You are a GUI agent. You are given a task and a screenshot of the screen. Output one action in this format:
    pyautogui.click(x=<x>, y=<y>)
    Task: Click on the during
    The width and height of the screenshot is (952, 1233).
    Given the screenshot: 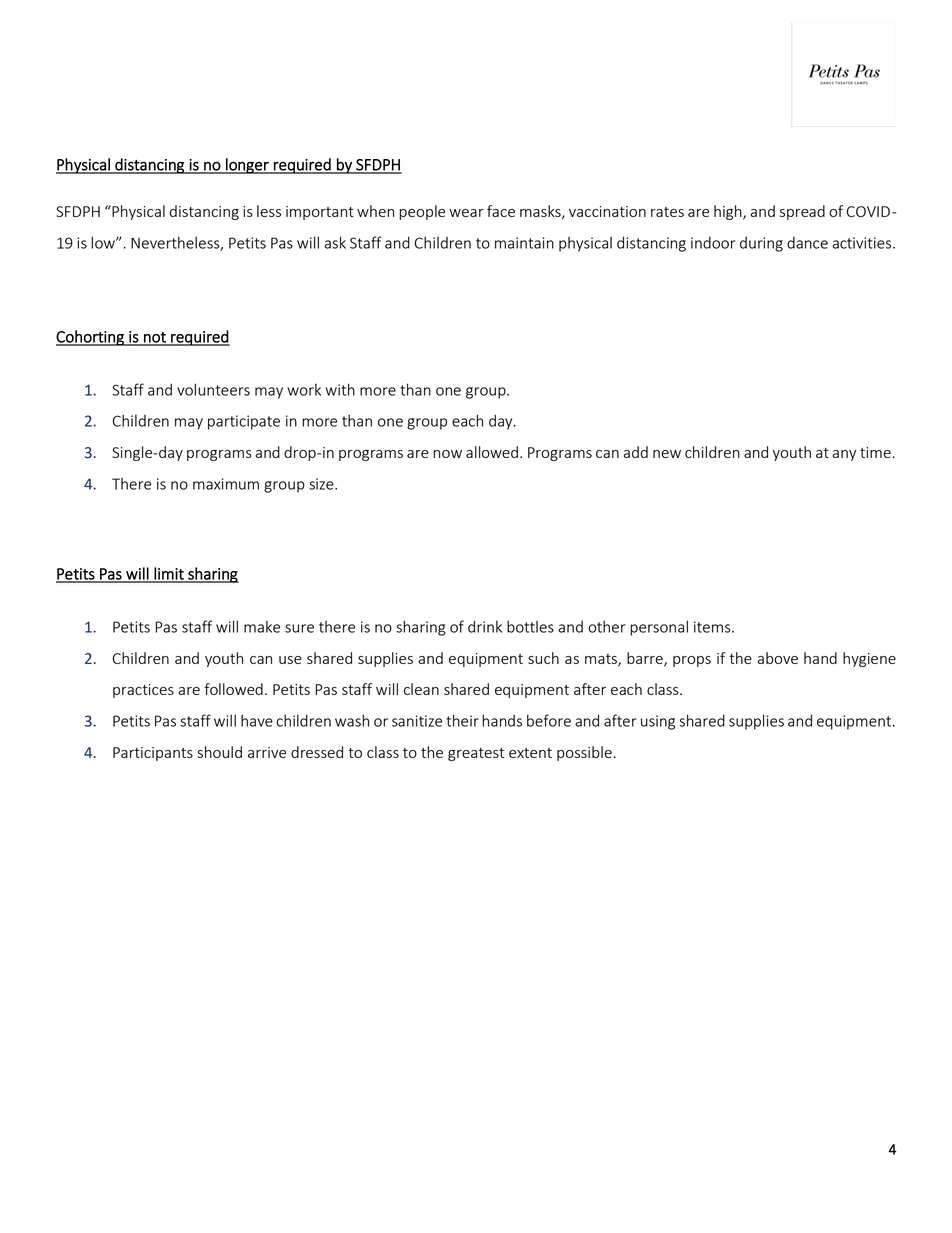 What is the action you would take?
    pyautogui.click(x=761, y=244)
